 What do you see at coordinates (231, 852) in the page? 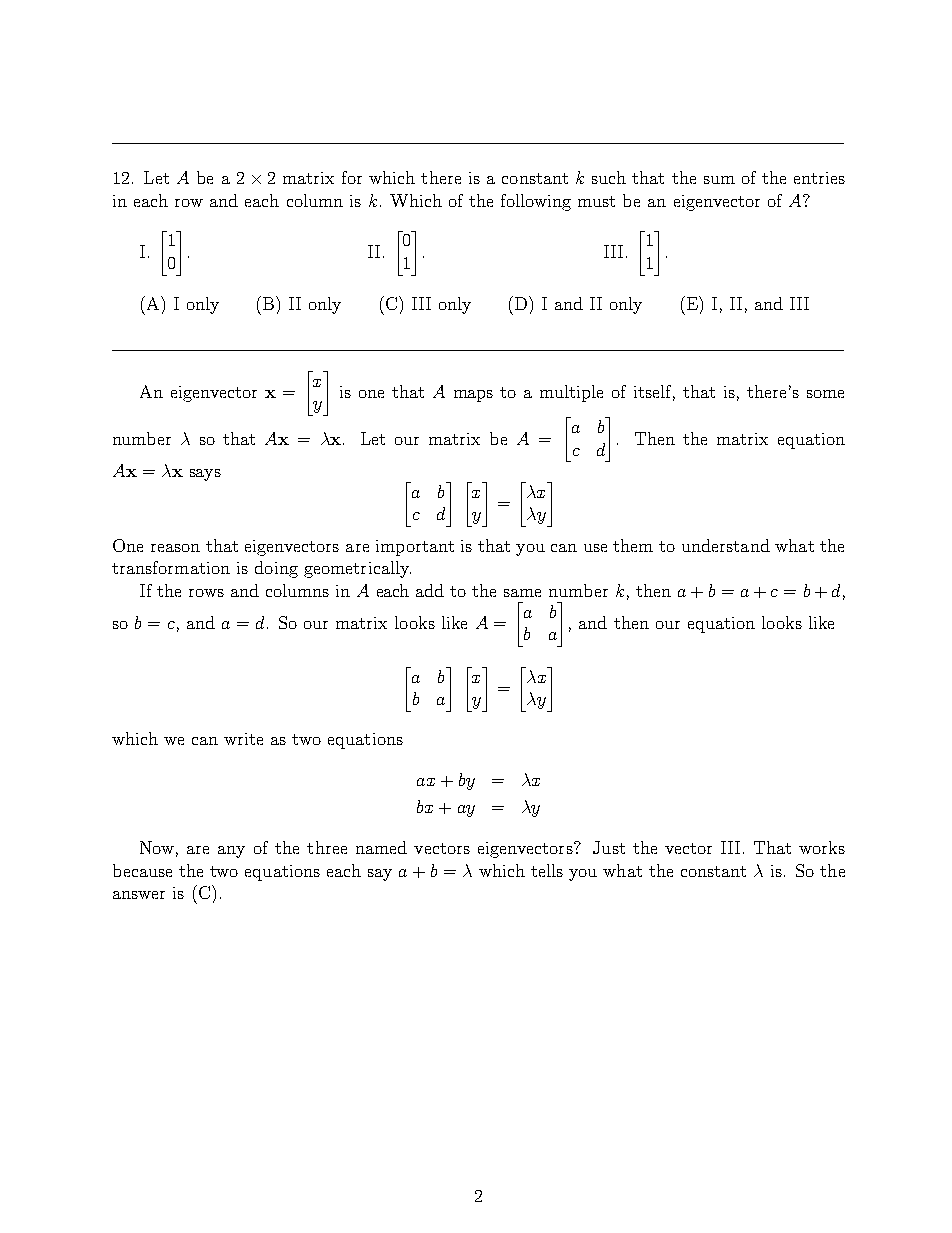
I see `any` at bounding box center [231, 852].
